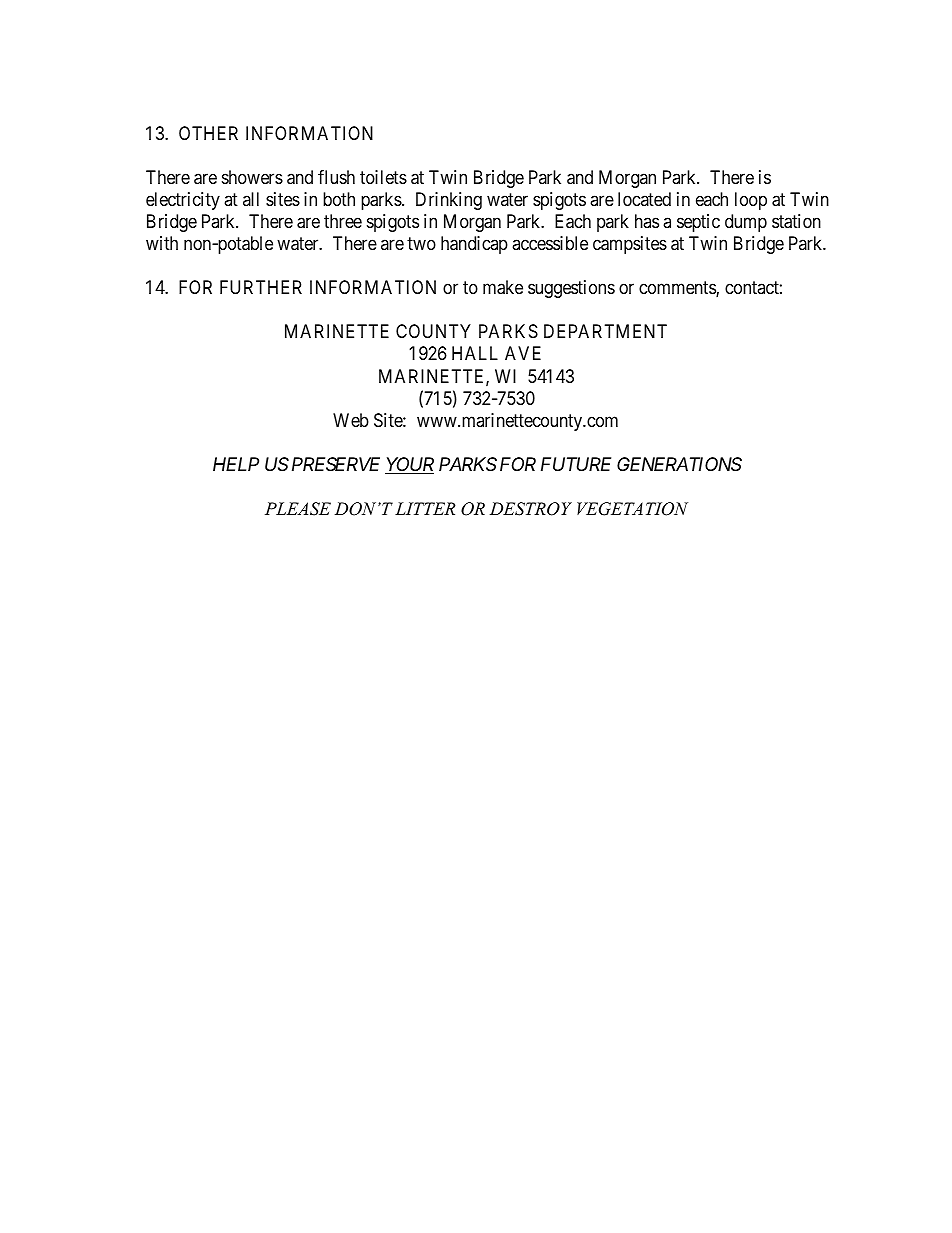 This page has height=1233, width=952. What do you see at coordinates (351, 420) in the page?
I see `Web` at bounding box center [351, 420].
